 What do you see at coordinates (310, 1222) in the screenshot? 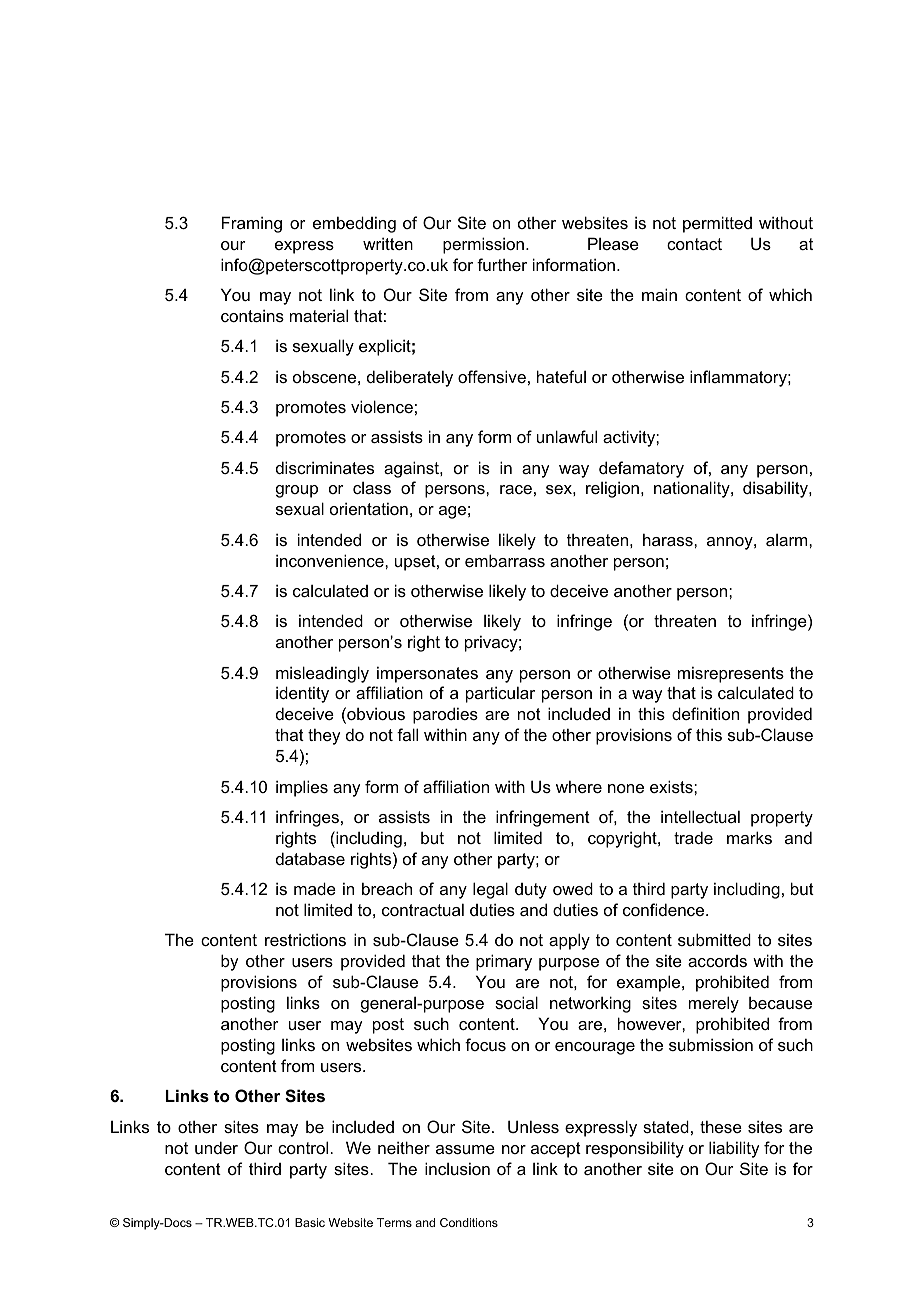
I see `Basic` at bounding box center [310, 1222].
